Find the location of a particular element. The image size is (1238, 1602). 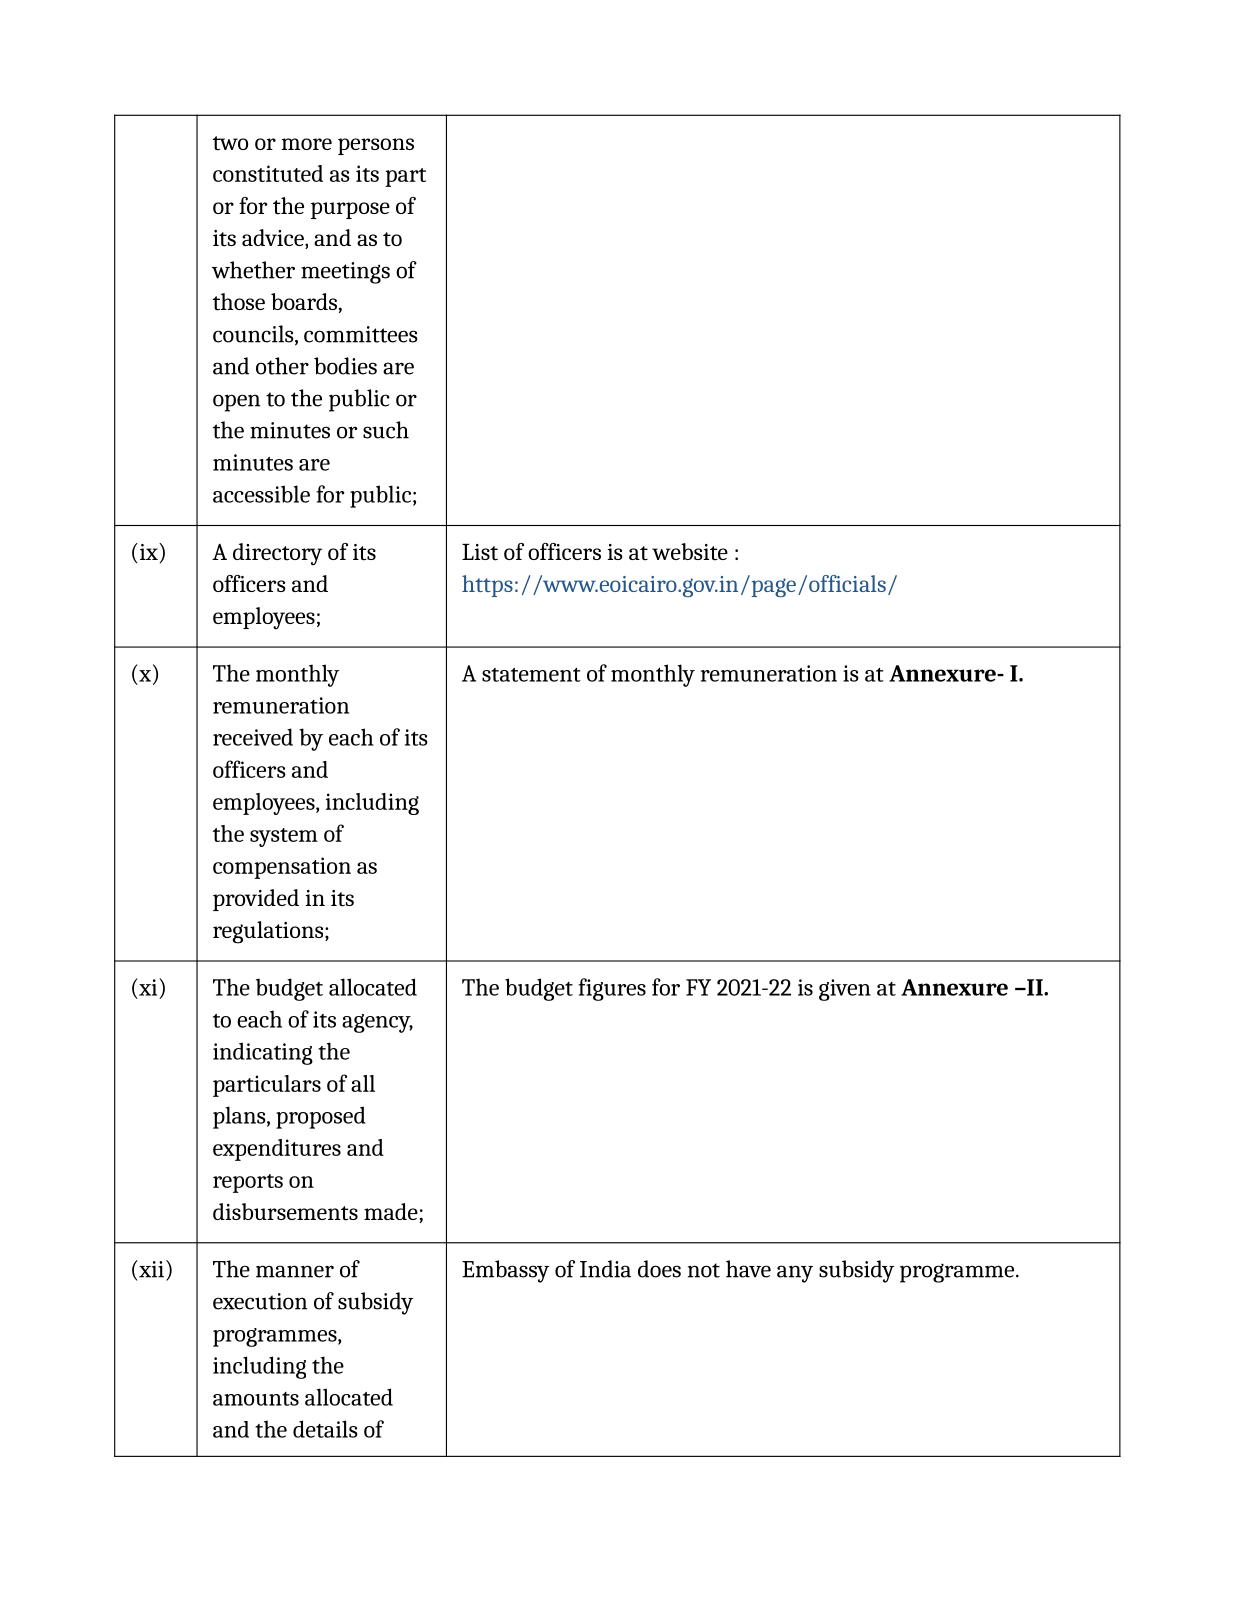

website is located at coordinates (690, 552).
